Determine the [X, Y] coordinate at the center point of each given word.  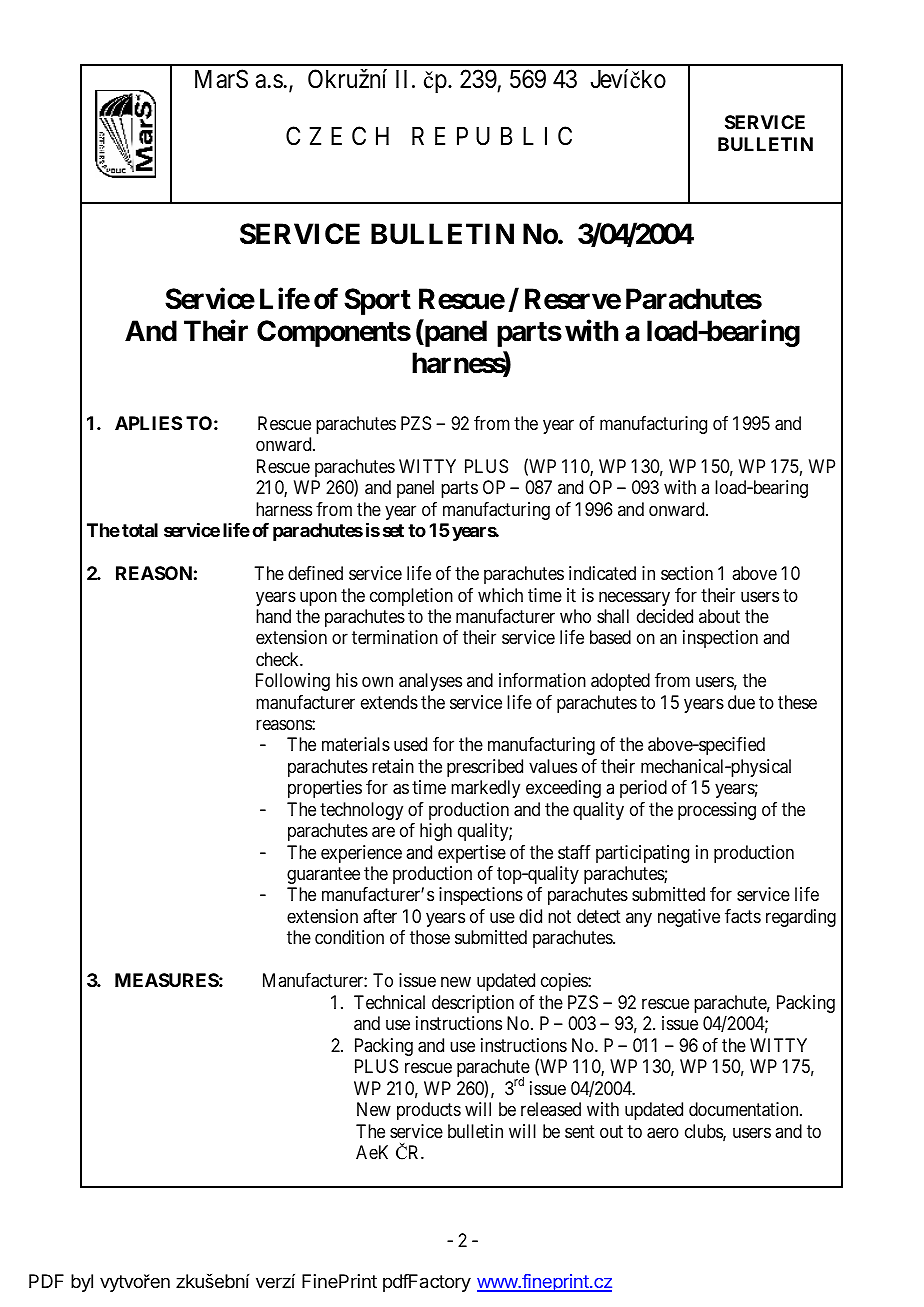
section [687, 573]
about [719, 616]
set [393, 530]
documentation [745, 1109]
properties [325, 789]
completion [411, 597]
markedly [485, 789]
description [473, 1004]
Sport [377, 301]
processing [717, 811]
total [140, 530]
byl [82, 1283]
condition [349, 937]
